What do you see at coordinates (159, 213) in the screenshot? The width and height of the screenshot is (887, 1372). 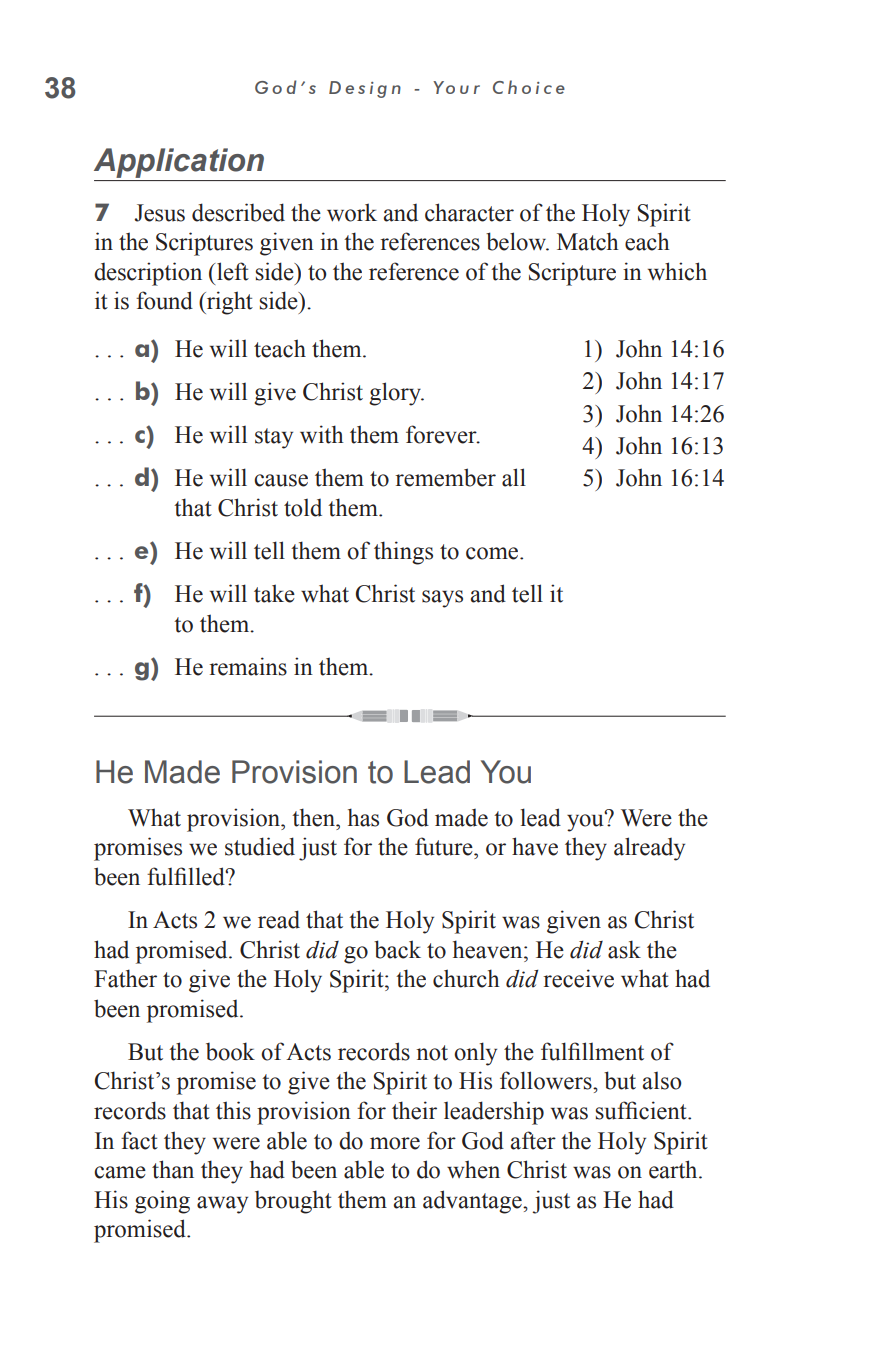 I see `Jesus` at bounding box center [159, 213].
